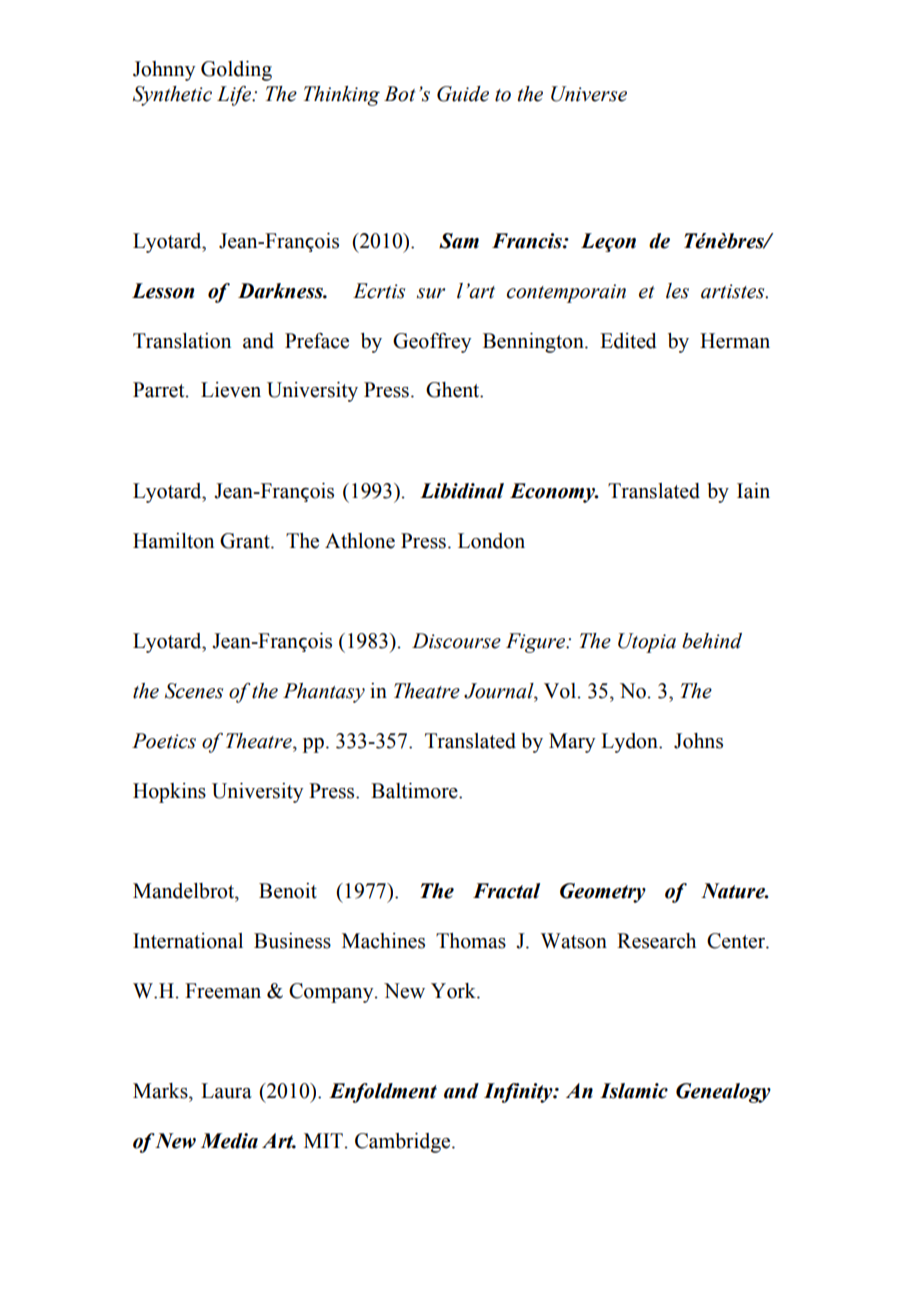 The width and height of the document is (924, 1308). I want to click on Universe, so click(589, 94).
